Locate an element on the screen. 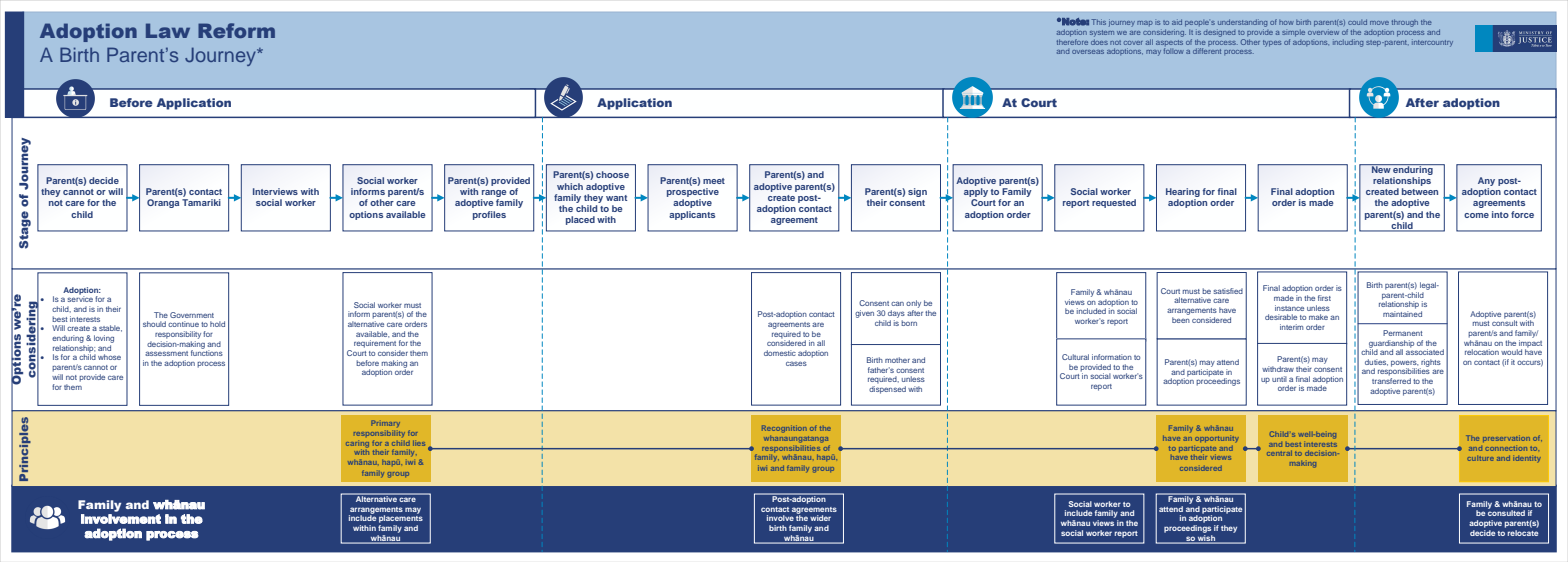  prospective is located at coordinates (693, 194).
